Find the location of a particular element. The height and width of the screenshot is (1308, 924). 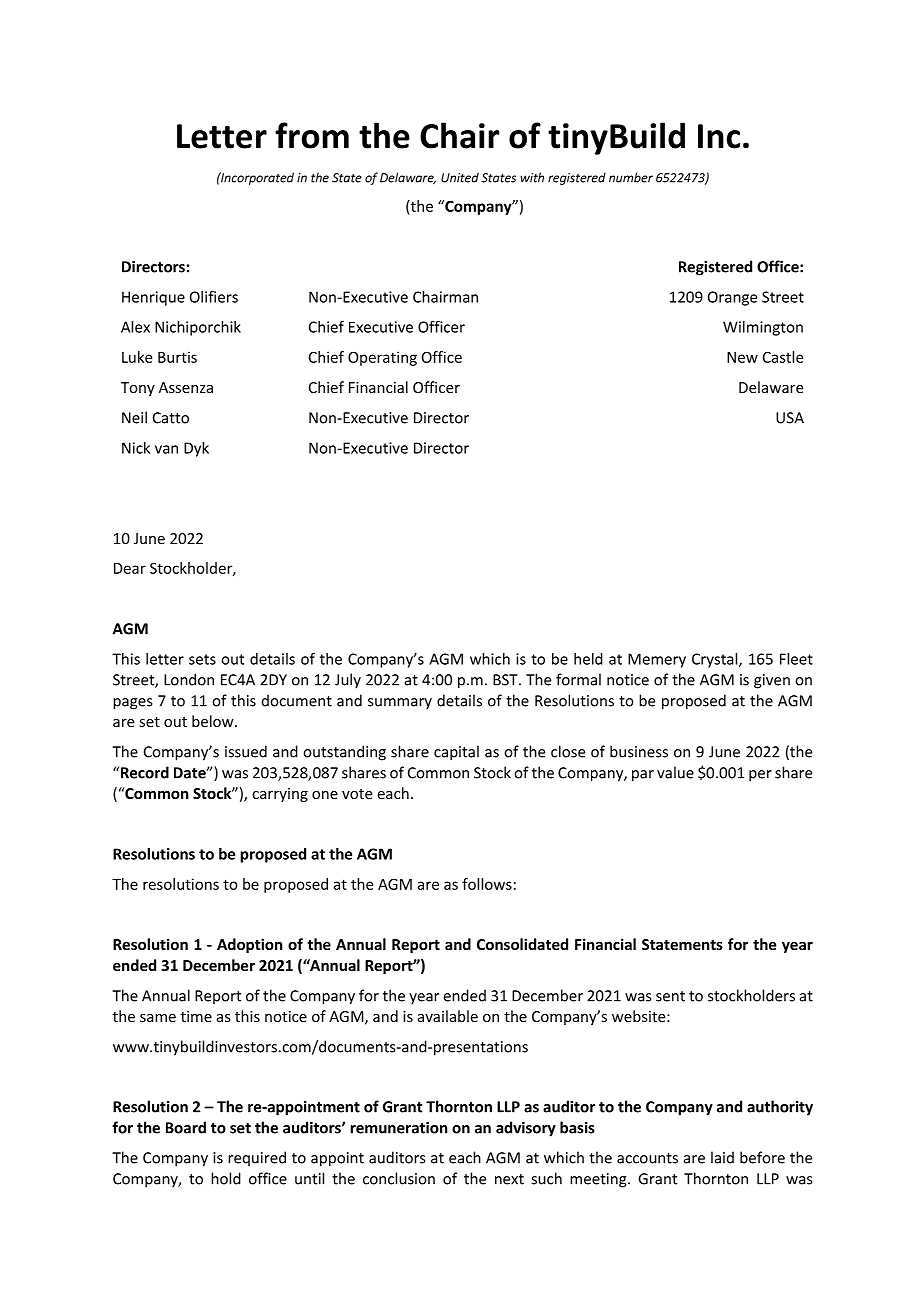

summary is located at coordinates (400, 704).
